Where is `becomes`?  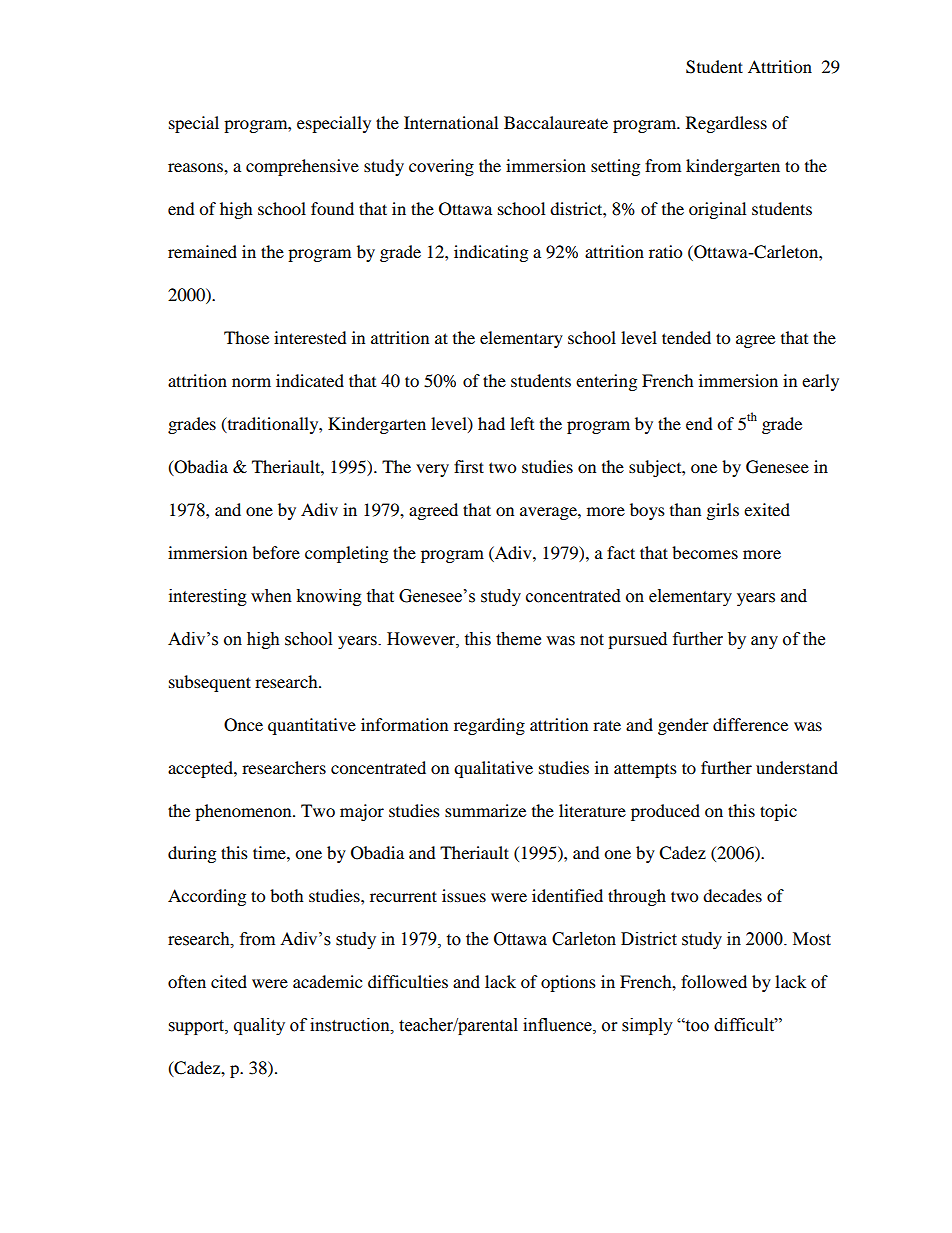
becomes is located at coordinates (705, 552).
